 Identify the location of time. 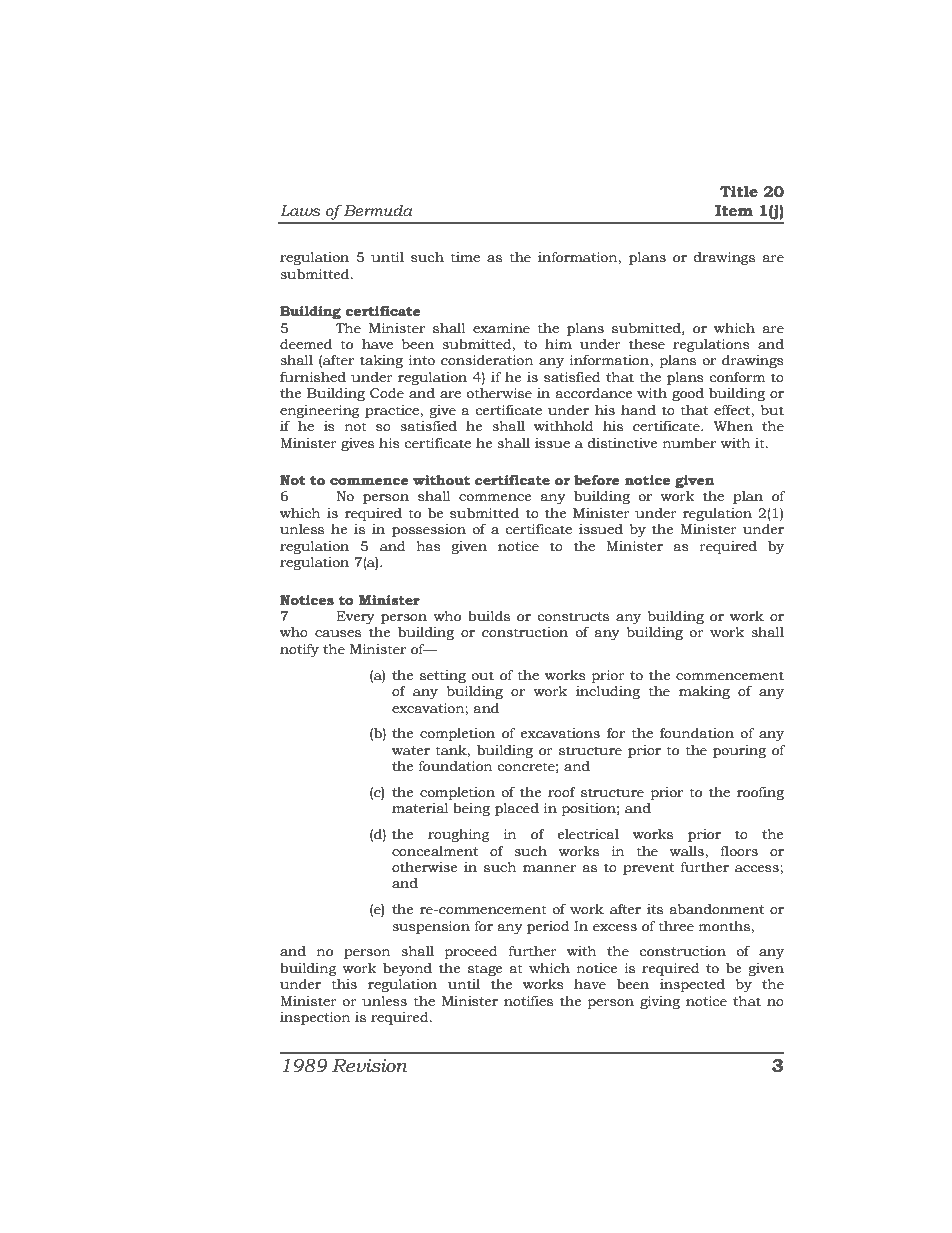
(465, 257).
